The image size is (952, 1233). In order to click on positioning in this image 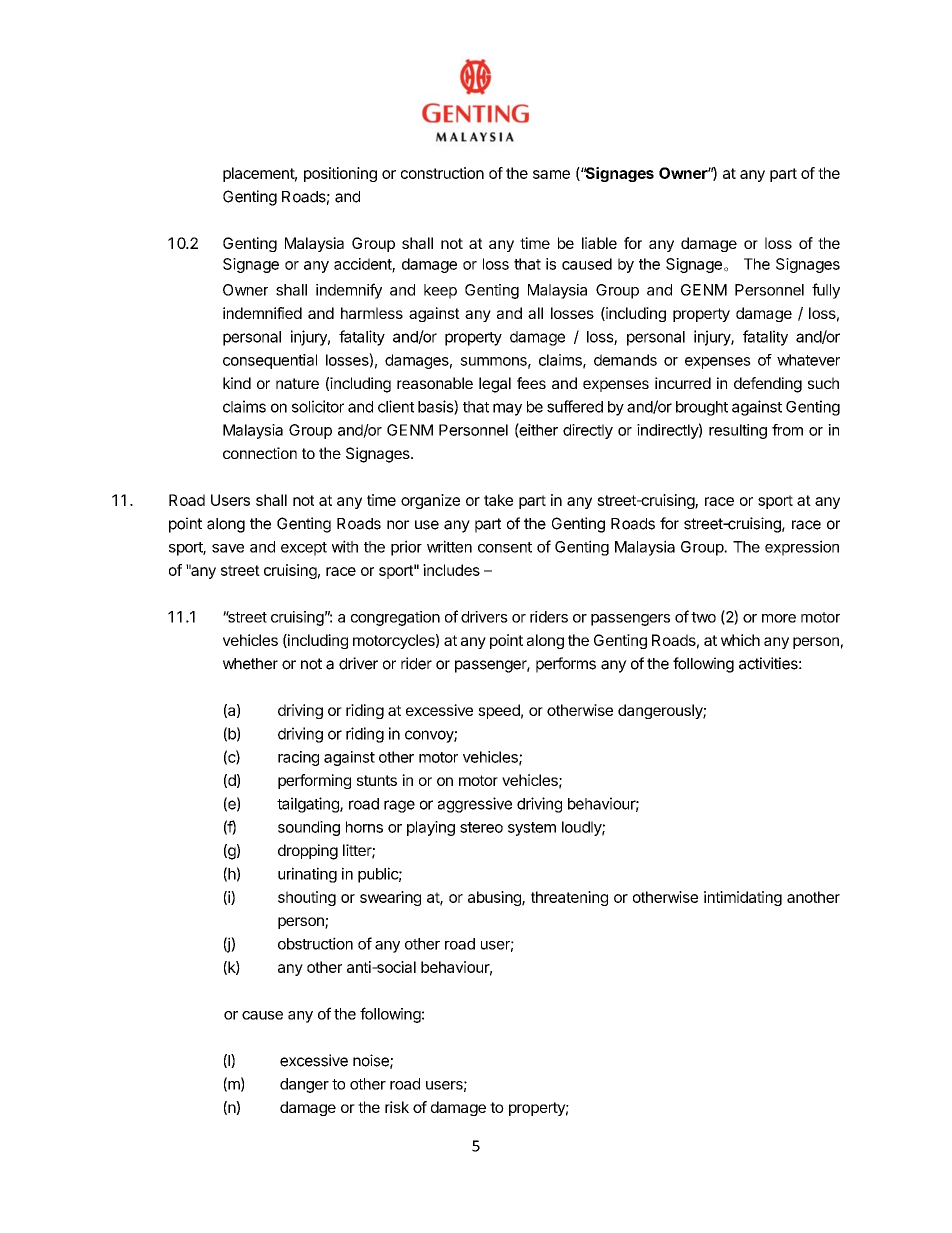, I will do `click(340, 174)`.
